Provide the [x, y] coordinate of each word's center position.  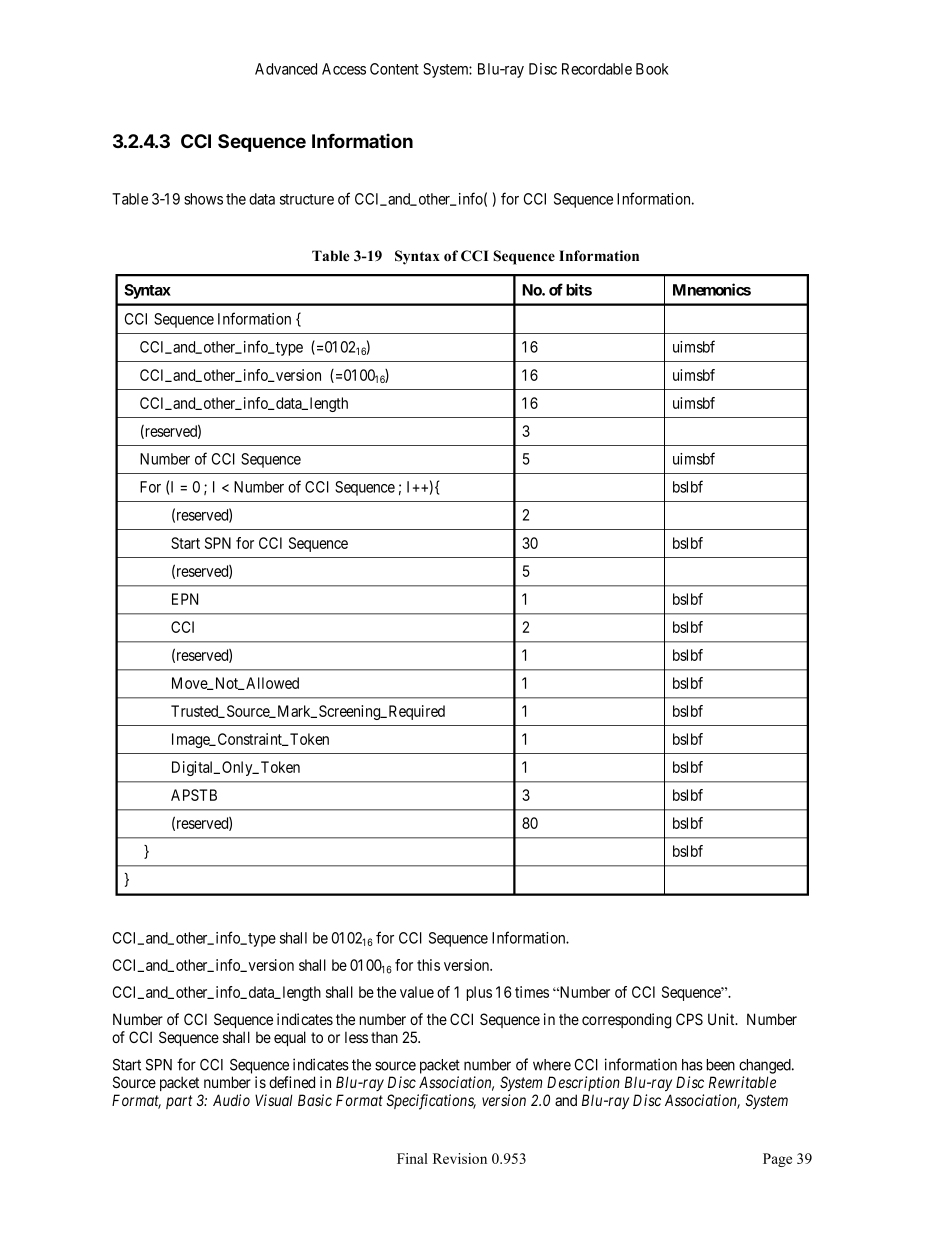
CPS [689, 1019]
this [428, 965]
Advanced [286, 69]
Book [652, 69]
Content [394, 69]
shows [203, 199]
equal [290, 1038]
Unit [722, 1019]
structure [307, 199]
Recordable [597, 69]
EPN [185, 599]
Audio [231, 1100]
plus [479, 993]
